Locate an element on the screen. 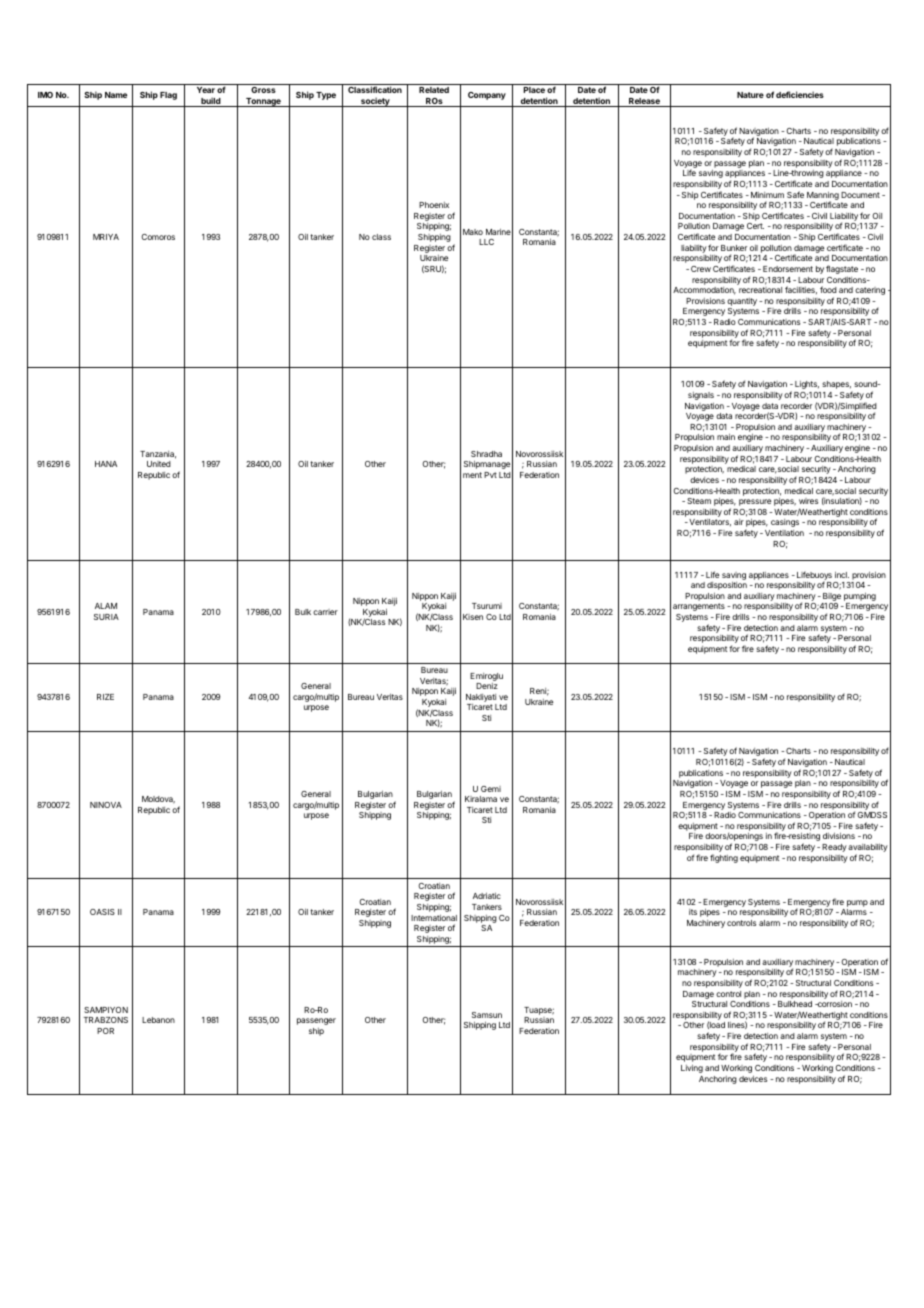 This screenshot has width=924, height=1308. food is located at coordinates (828, 289).
